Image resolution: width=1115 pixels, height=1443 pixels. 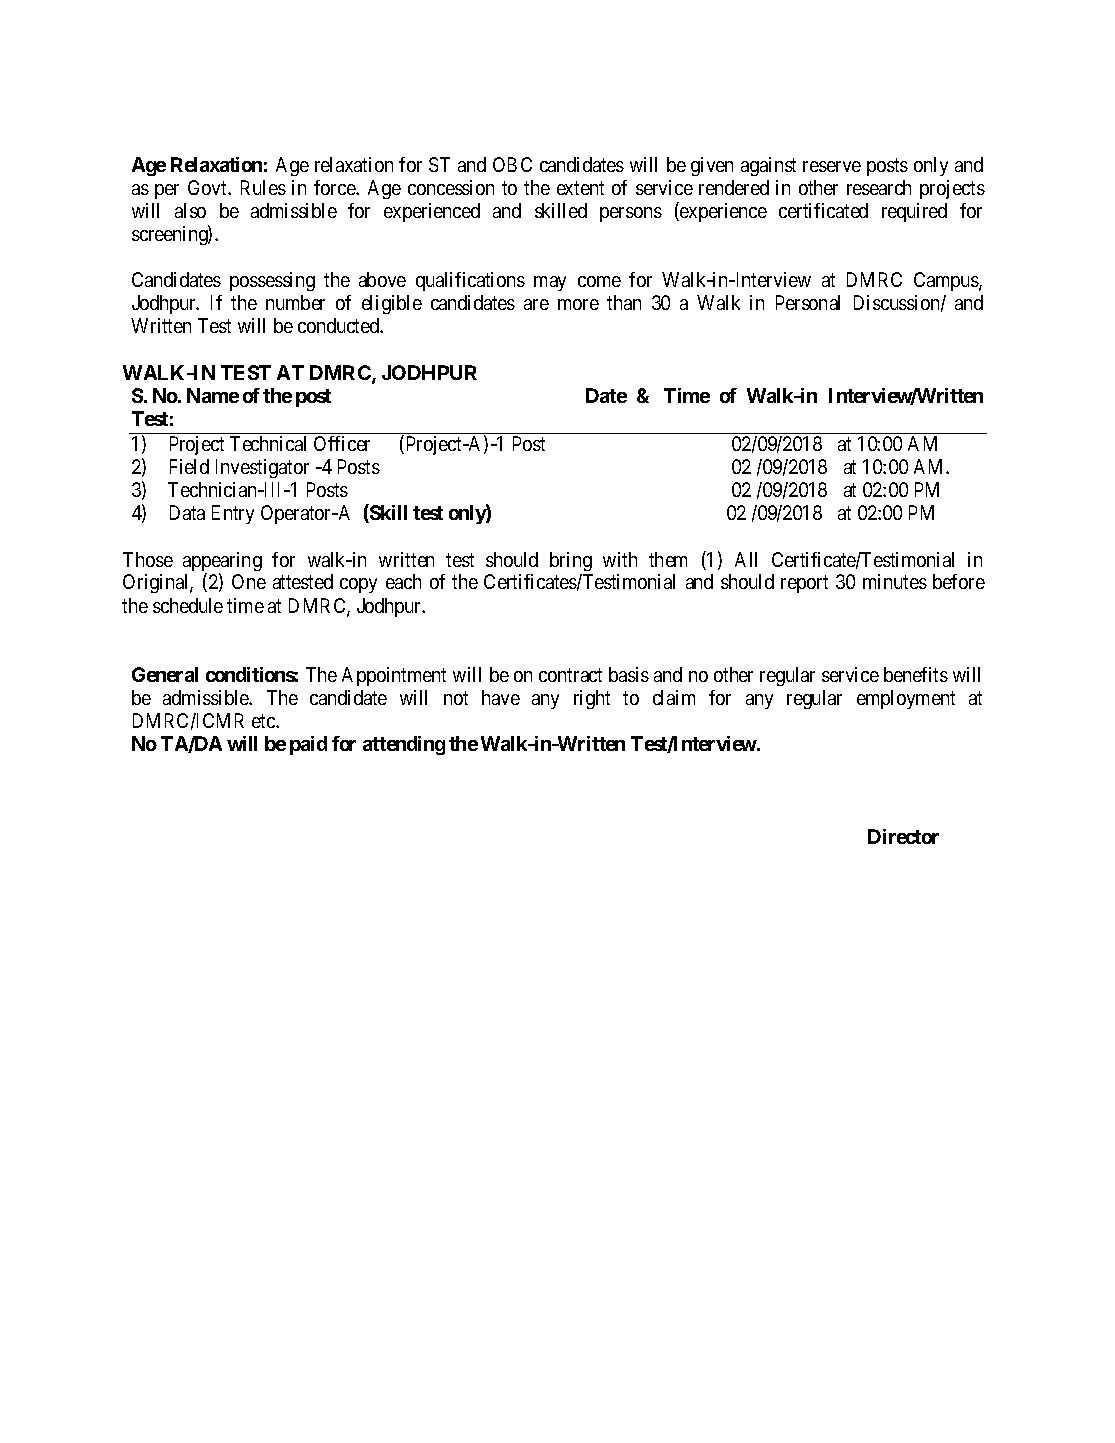 What do you see at coordinates (580, 188) in the image?
I see `extent` at bounding box center [580, 188].
